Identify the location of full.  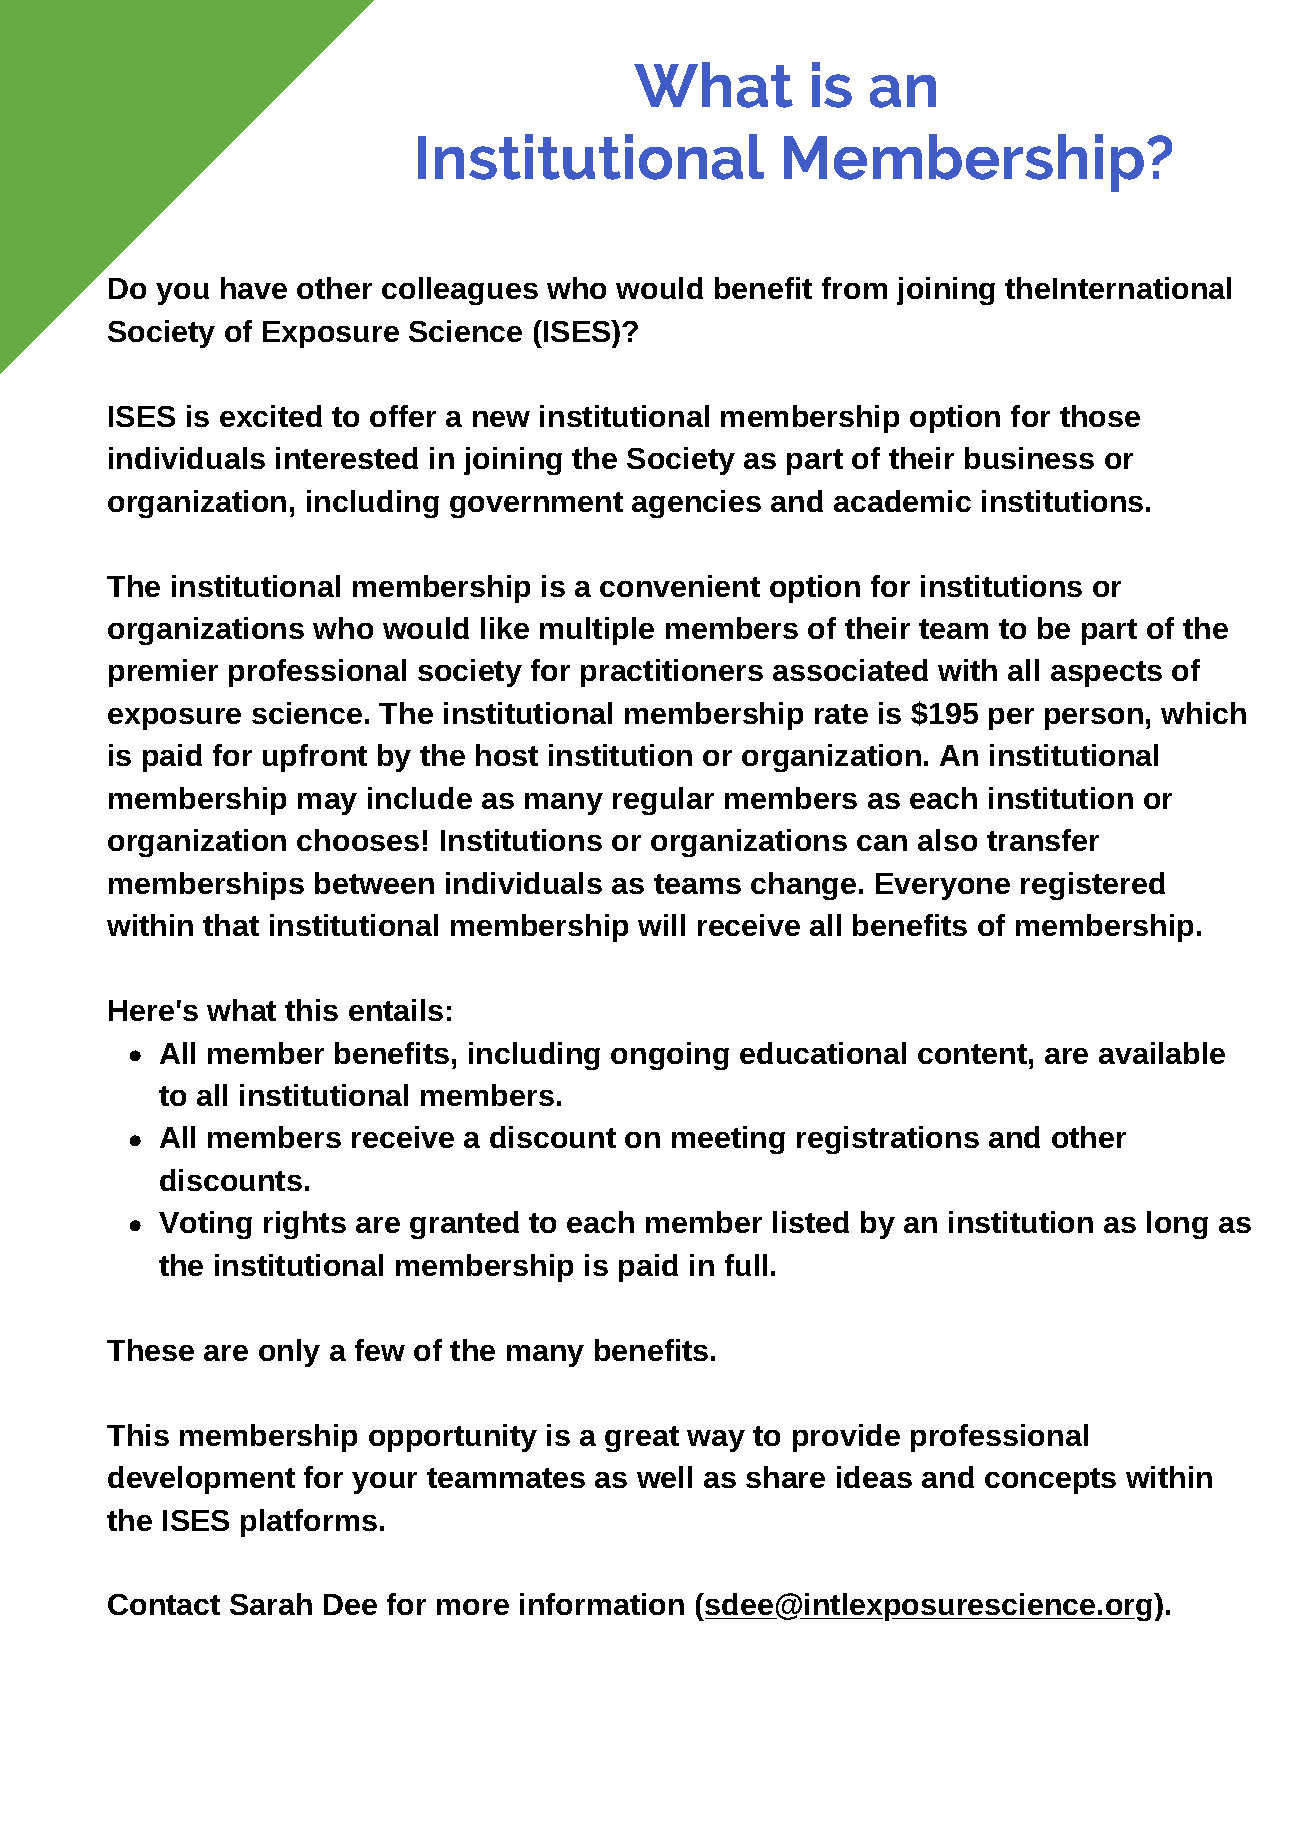
(746, 1265).
